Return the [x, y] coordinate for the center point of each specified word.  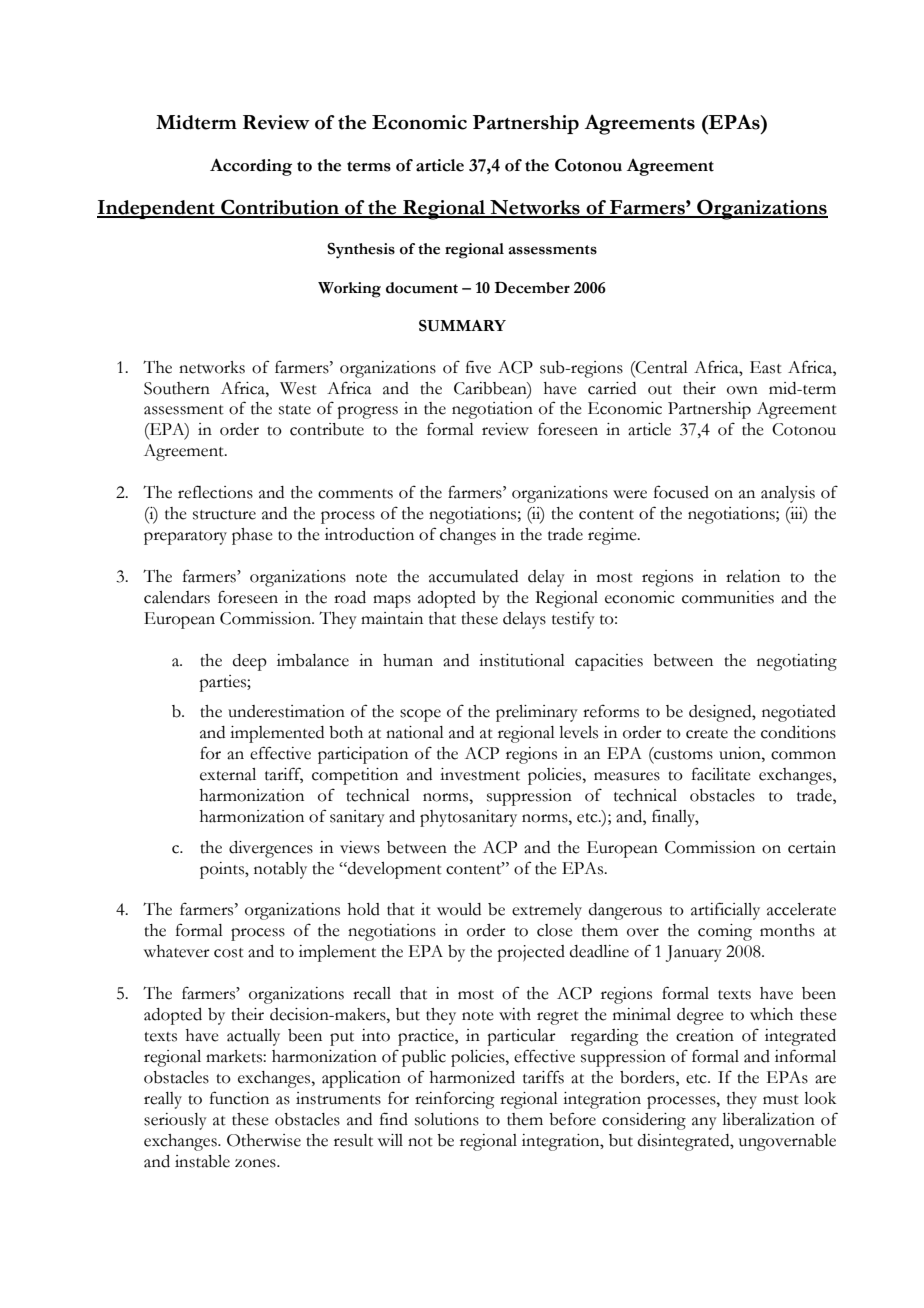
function [239, 1098]
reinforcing [455, 1100]
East [766, 367]
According [251, 167]
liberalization [768, 1119]
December [532, 287]
